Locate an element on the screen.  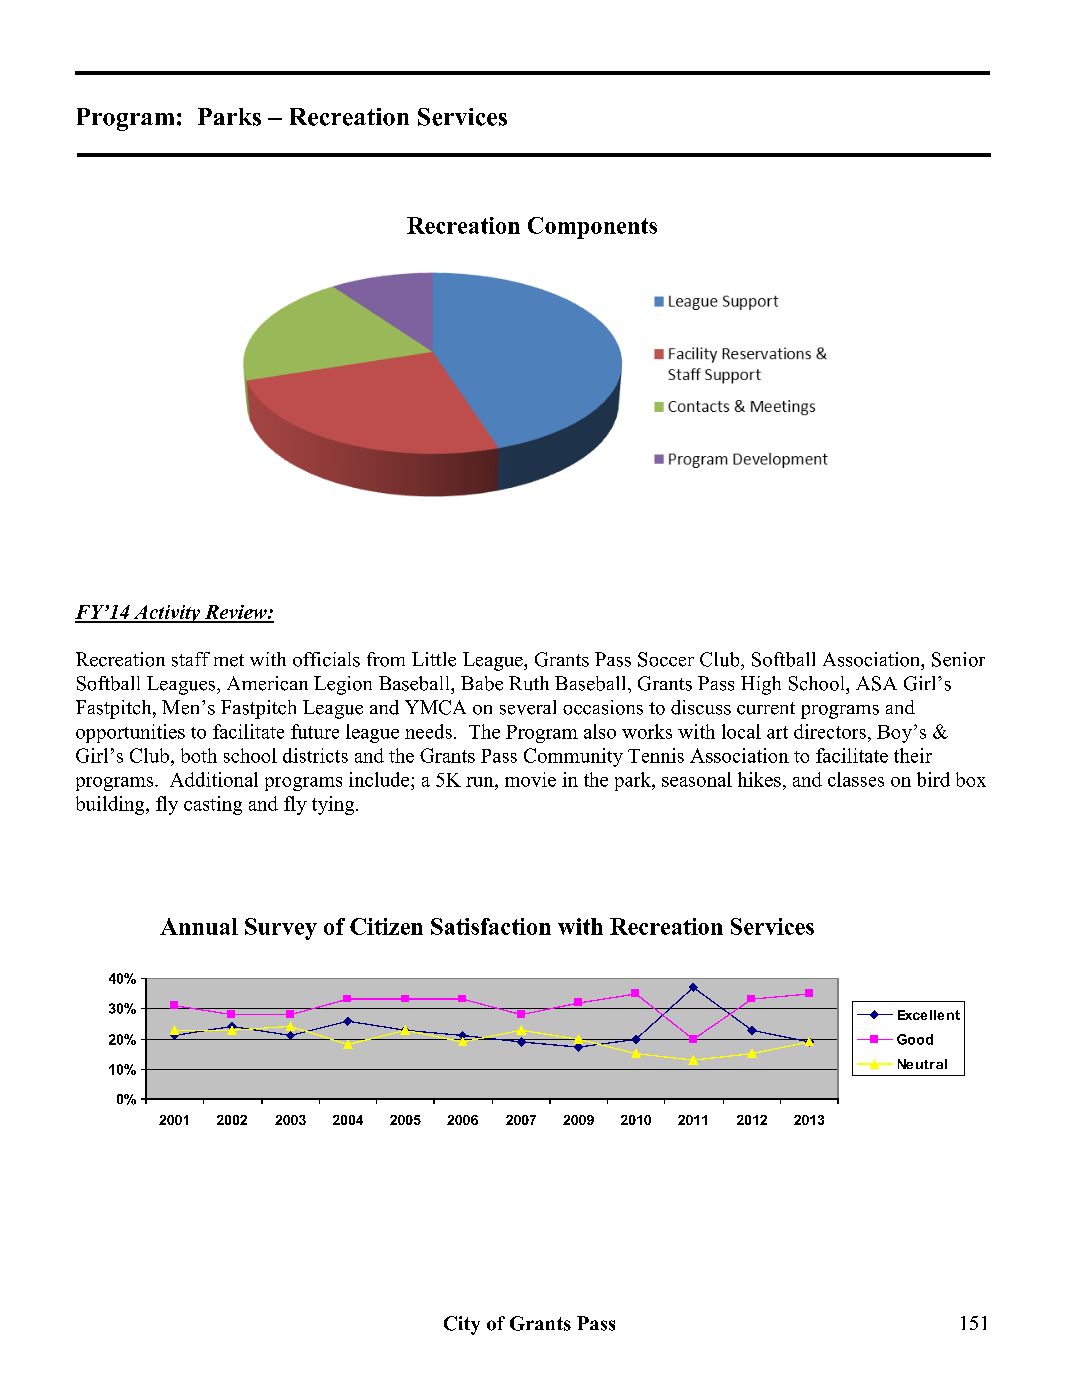
Senior is located at coordinates (958, 659).
